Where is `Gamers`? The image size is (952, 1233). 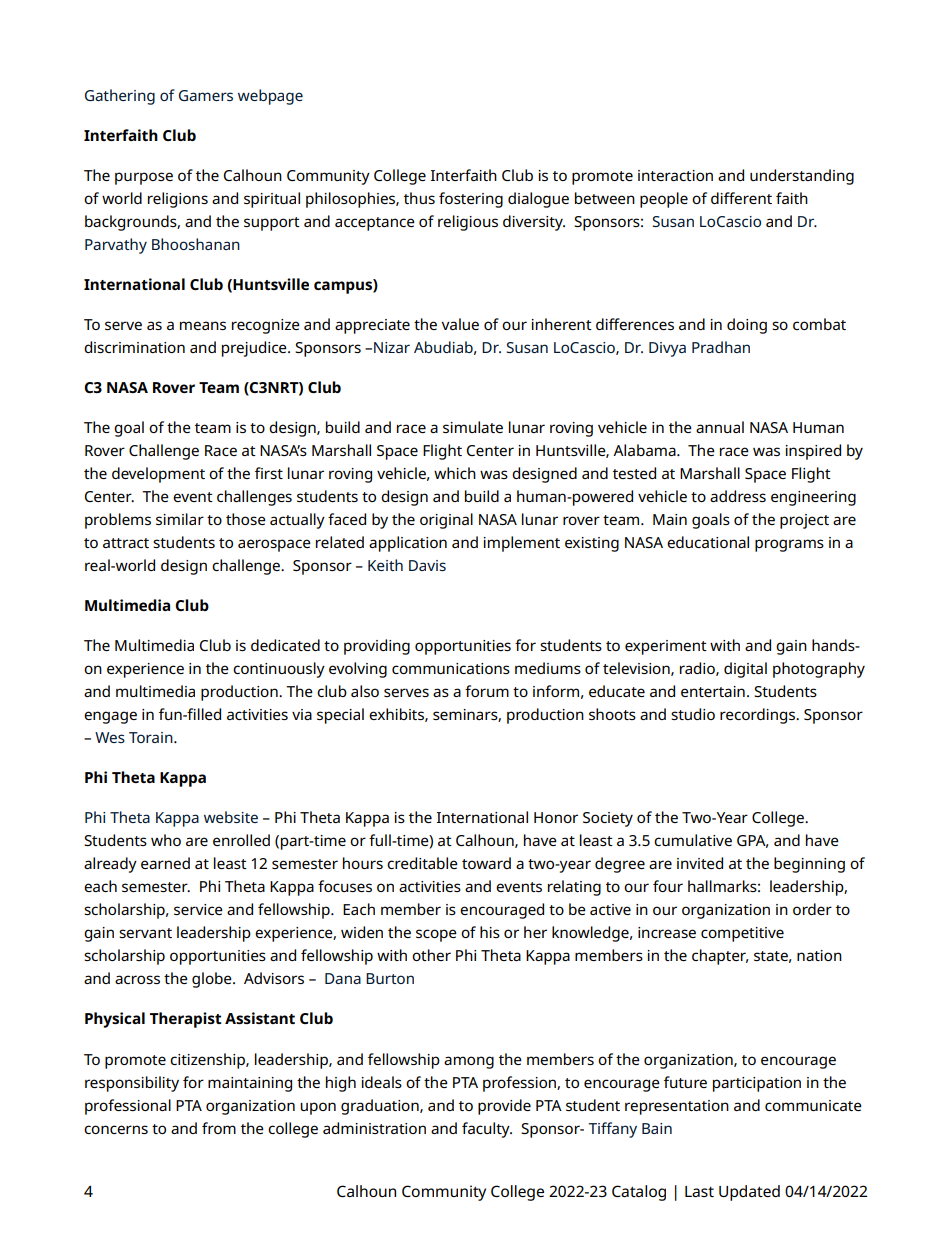
Gamers is located at coordinates (206, 95).
